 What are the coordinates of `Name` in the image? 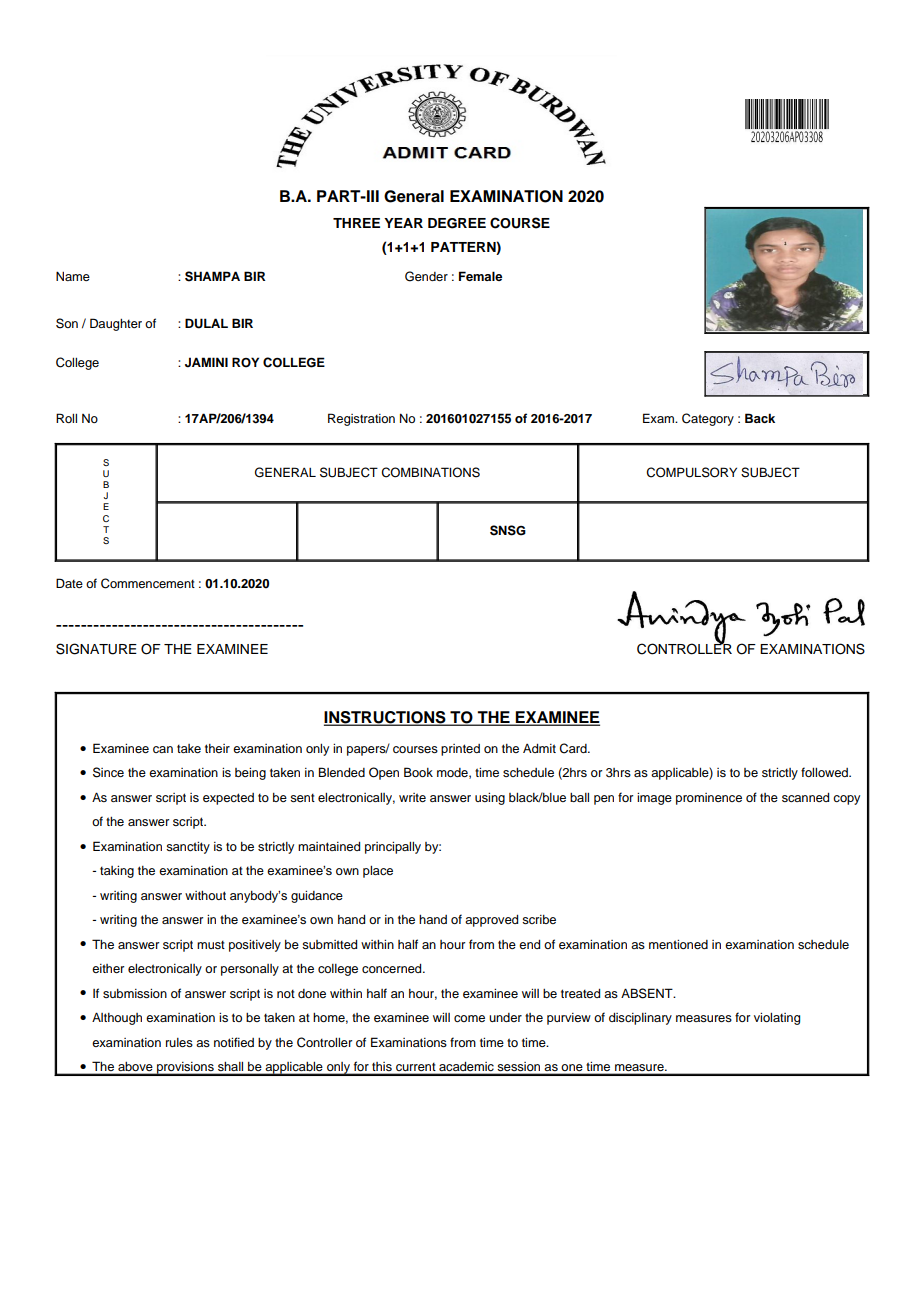 It's located at (73, 276).
